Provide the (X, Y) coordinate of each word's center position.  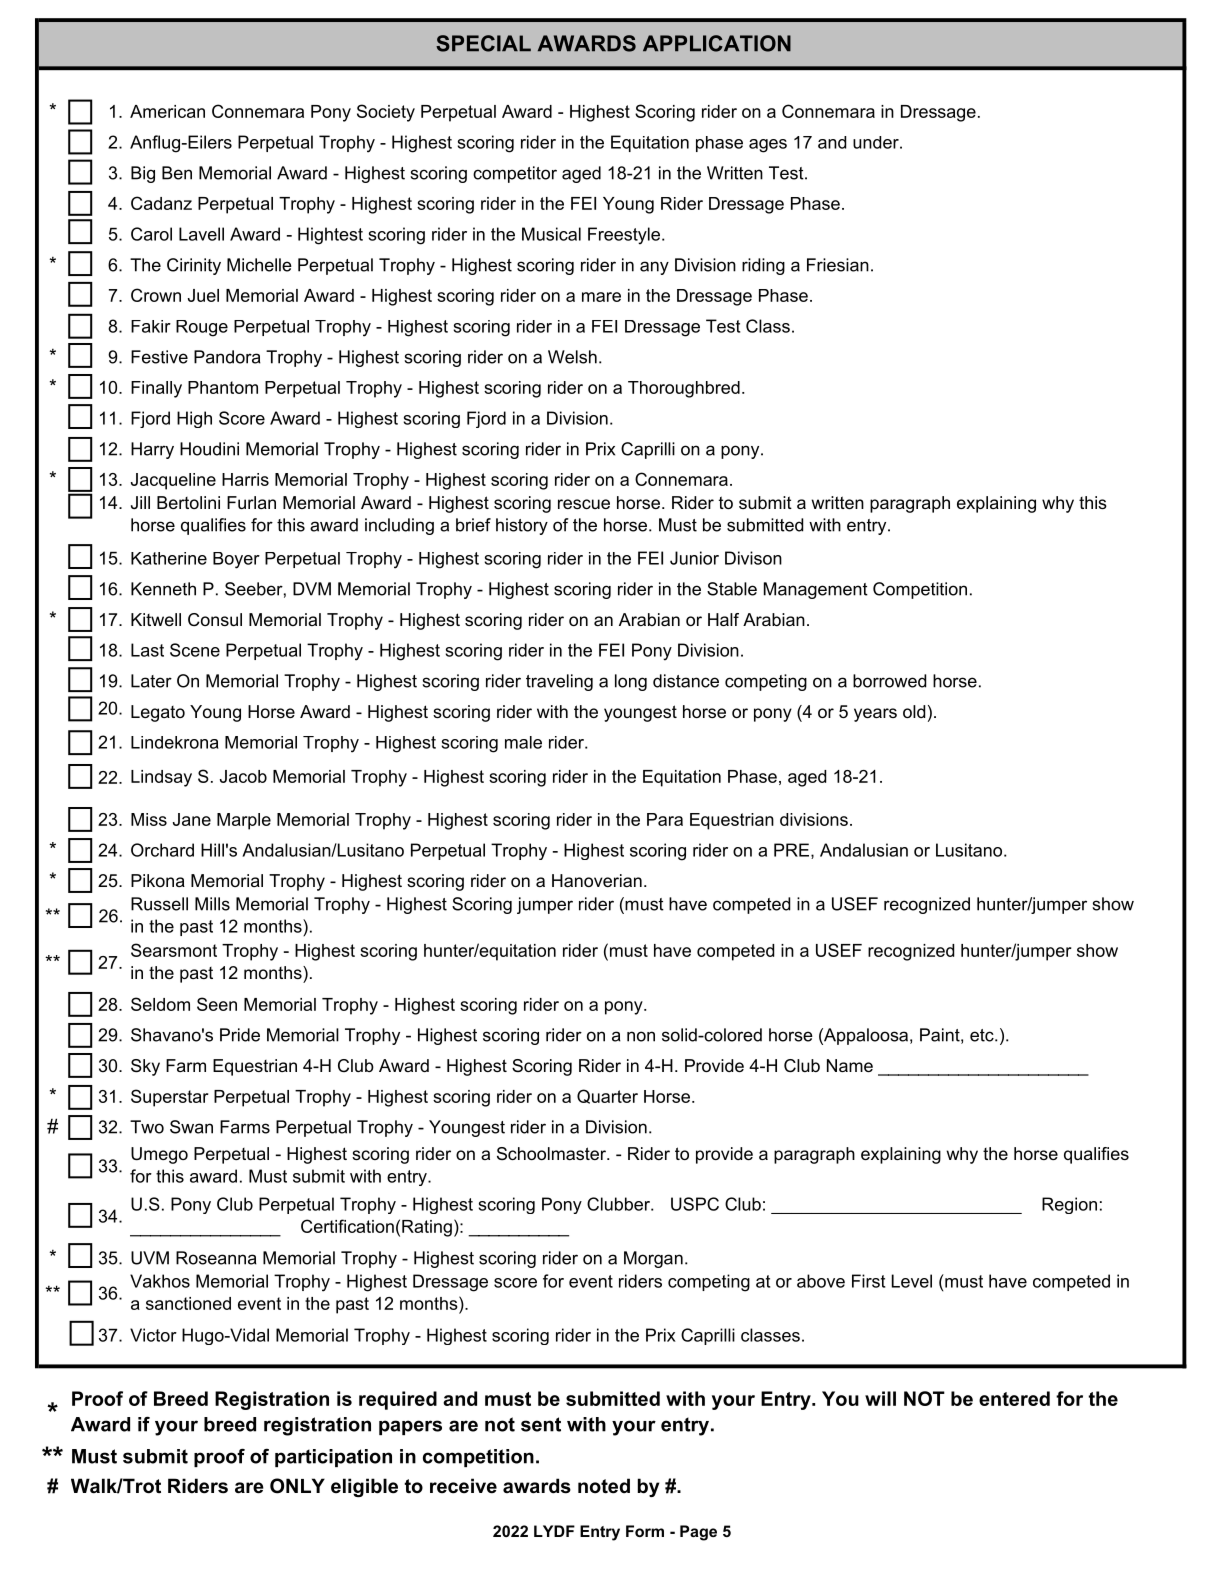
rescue (584, 504)
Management (816, 590)
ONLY (297, 1486)
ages (768, 146)
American (167, 111)
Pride (240, 1035)
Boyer (236, 560)
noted (604, 1486)
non (641, 1036)
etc (983, 1035)
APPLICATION (717, 43)
